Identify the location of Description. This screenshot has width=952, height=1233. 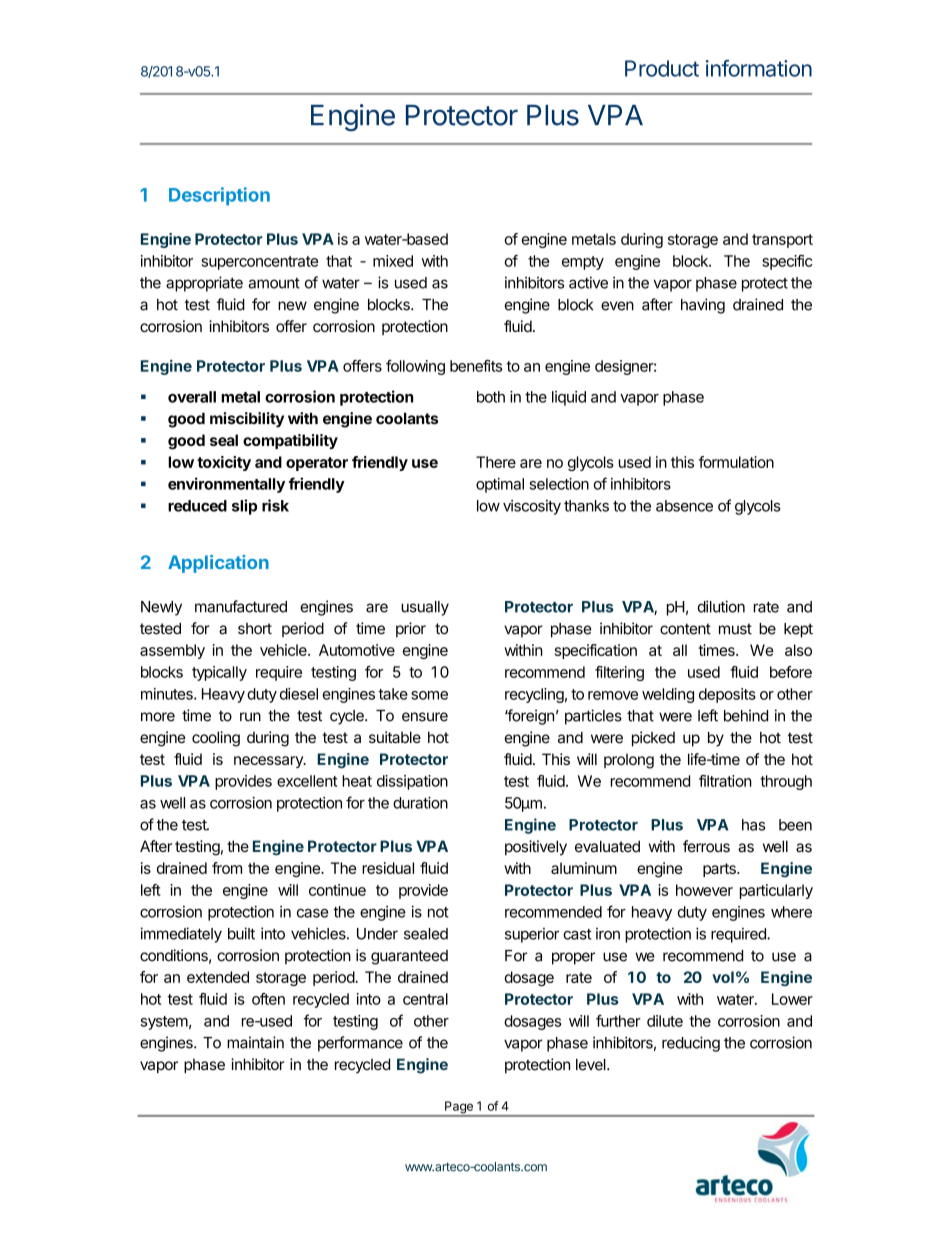
(219, 196).
